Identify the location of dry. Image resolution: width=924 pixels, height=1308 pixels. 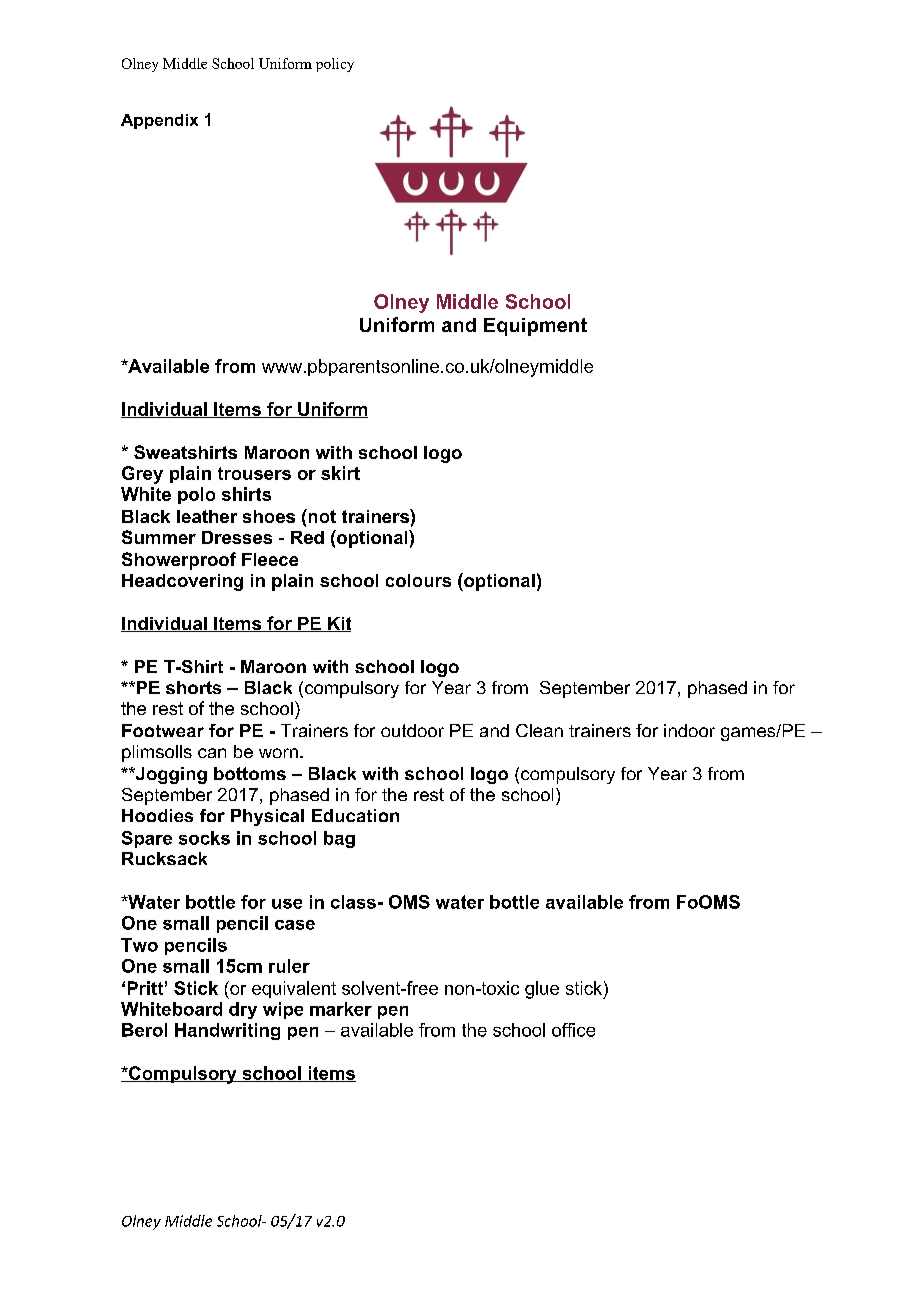
(243, 1010).
